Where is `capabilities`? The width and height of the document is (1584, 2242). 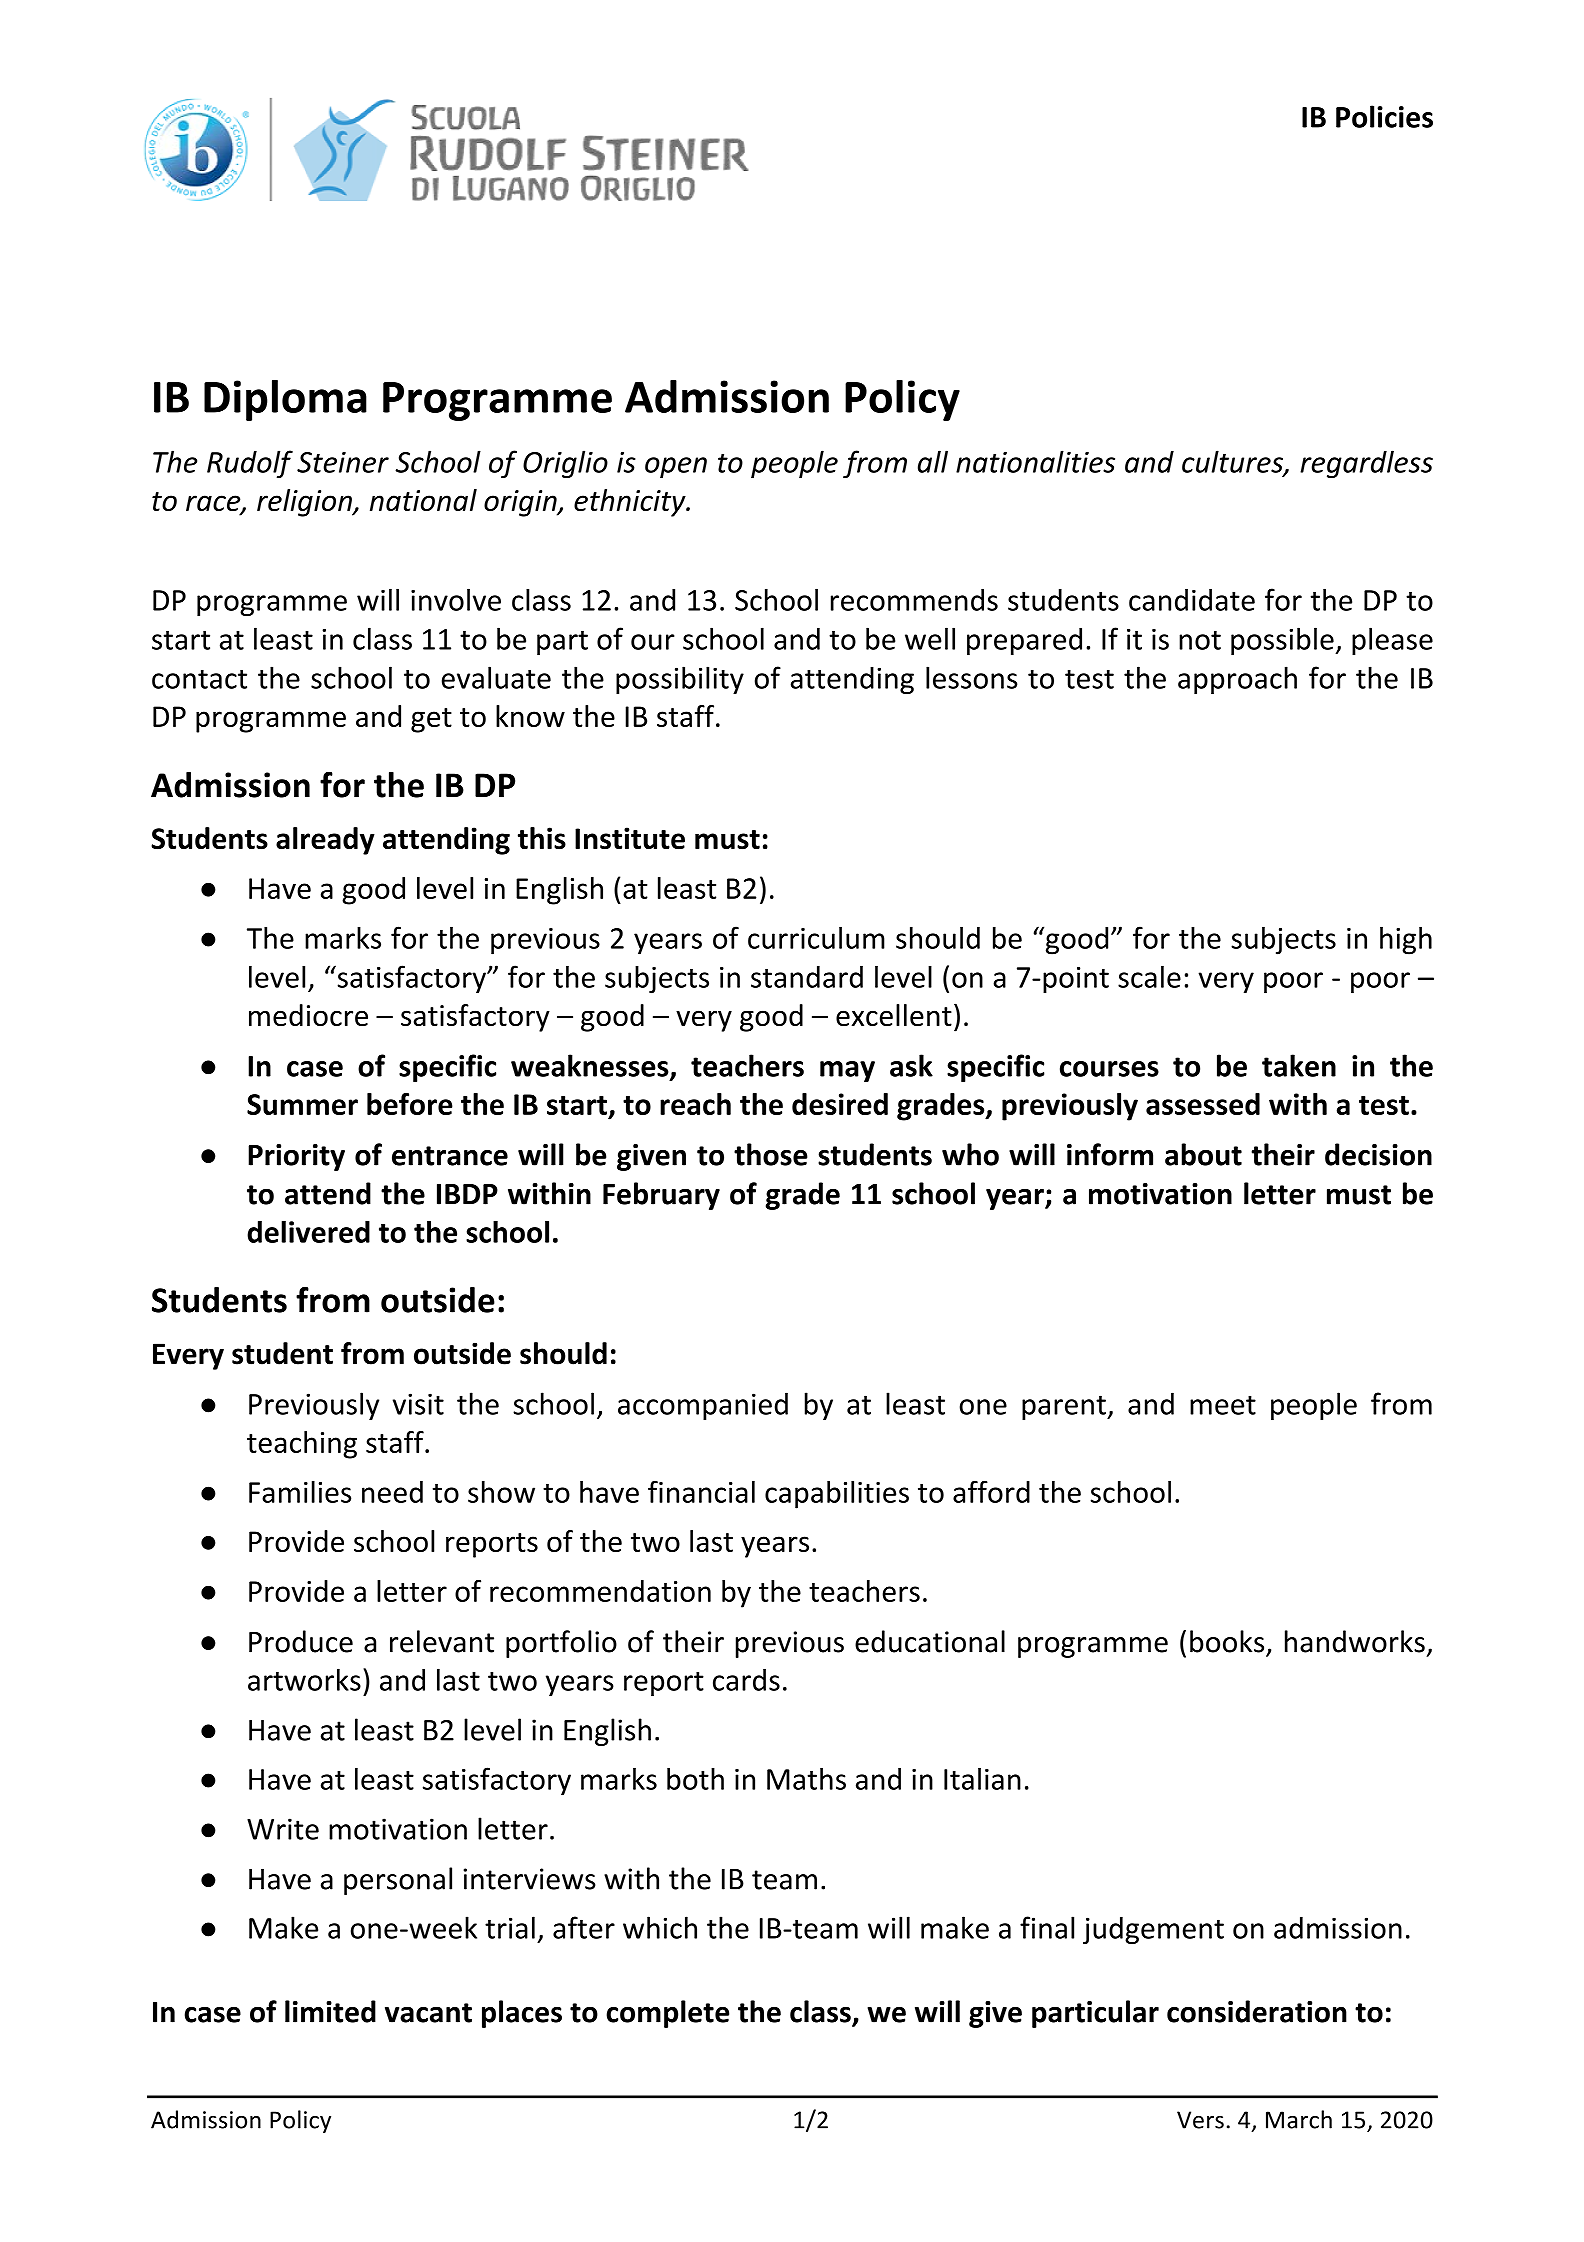 capabilities is located at coordinates (837, 1495).
